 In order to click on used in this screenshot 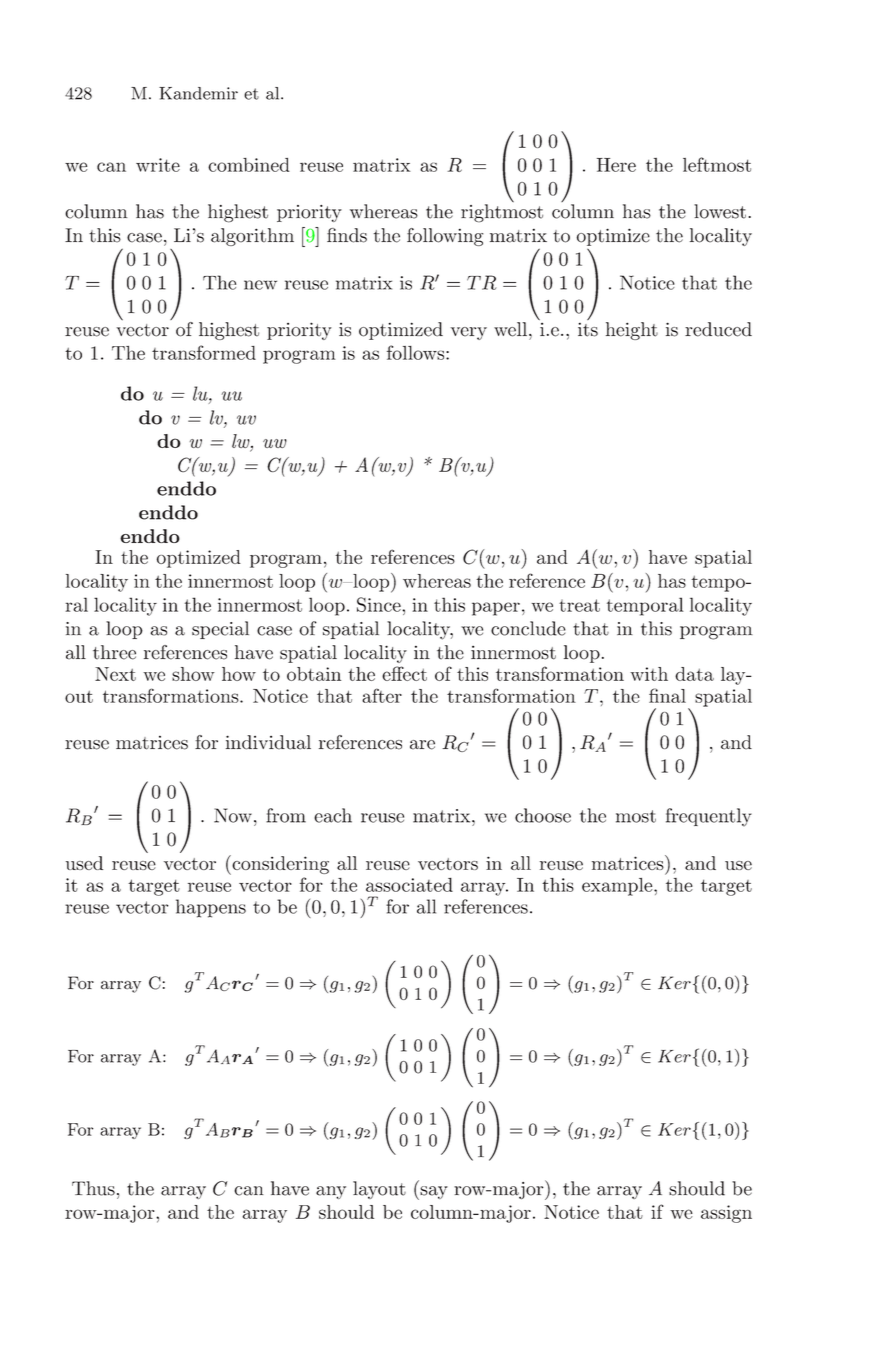, I will do `click(84, 863)`.
